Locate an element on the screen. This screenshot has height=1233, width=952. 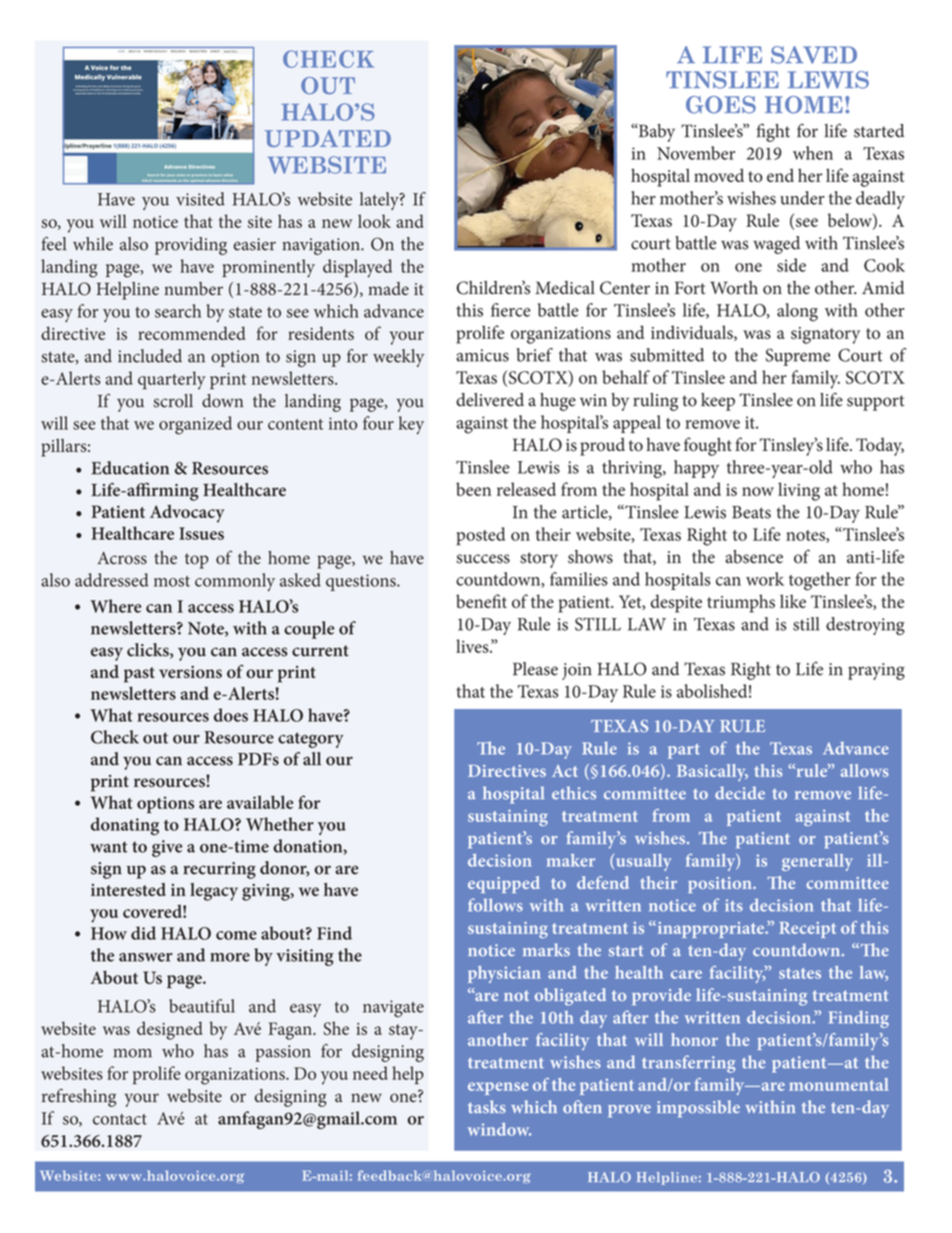
follows is located at coordinates (495, 905).
